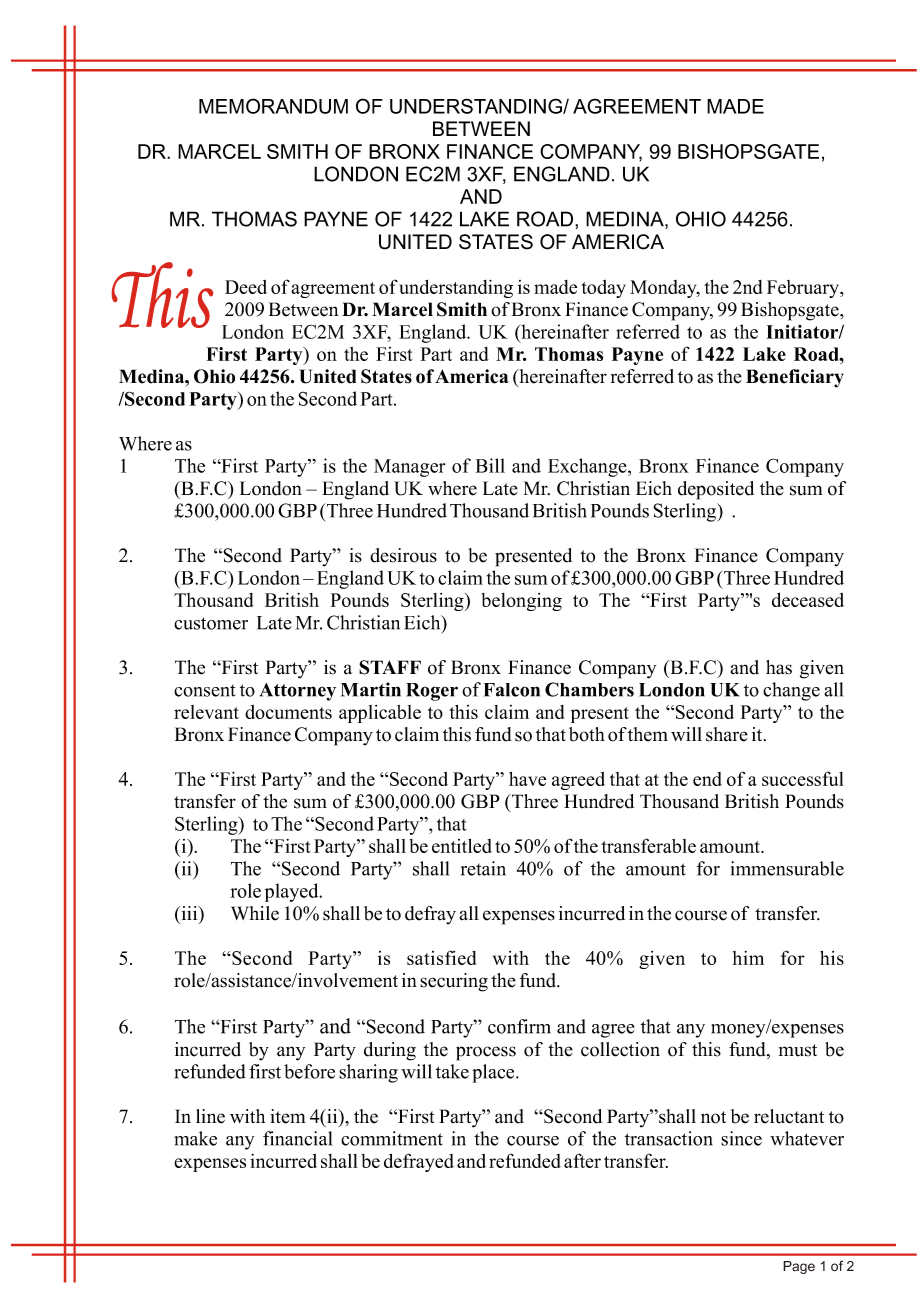  I want to click on documents, so click(288, 712).
